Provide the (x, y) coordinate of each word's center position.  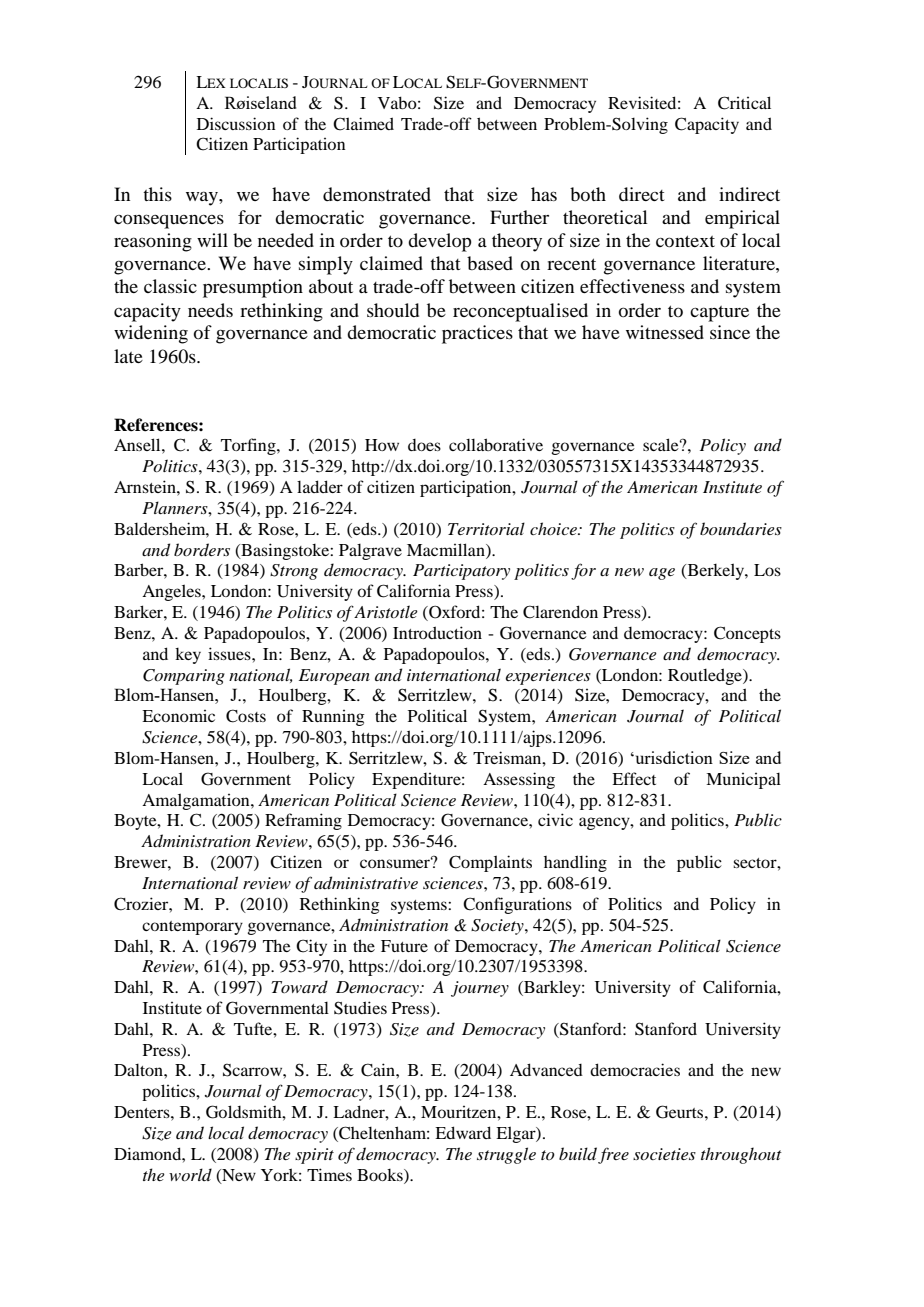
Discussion (236, 123)
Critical (744, 103)
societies (664, 1154)
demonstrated (377, 194)
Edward (463, 1132)
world (190, 1174)
